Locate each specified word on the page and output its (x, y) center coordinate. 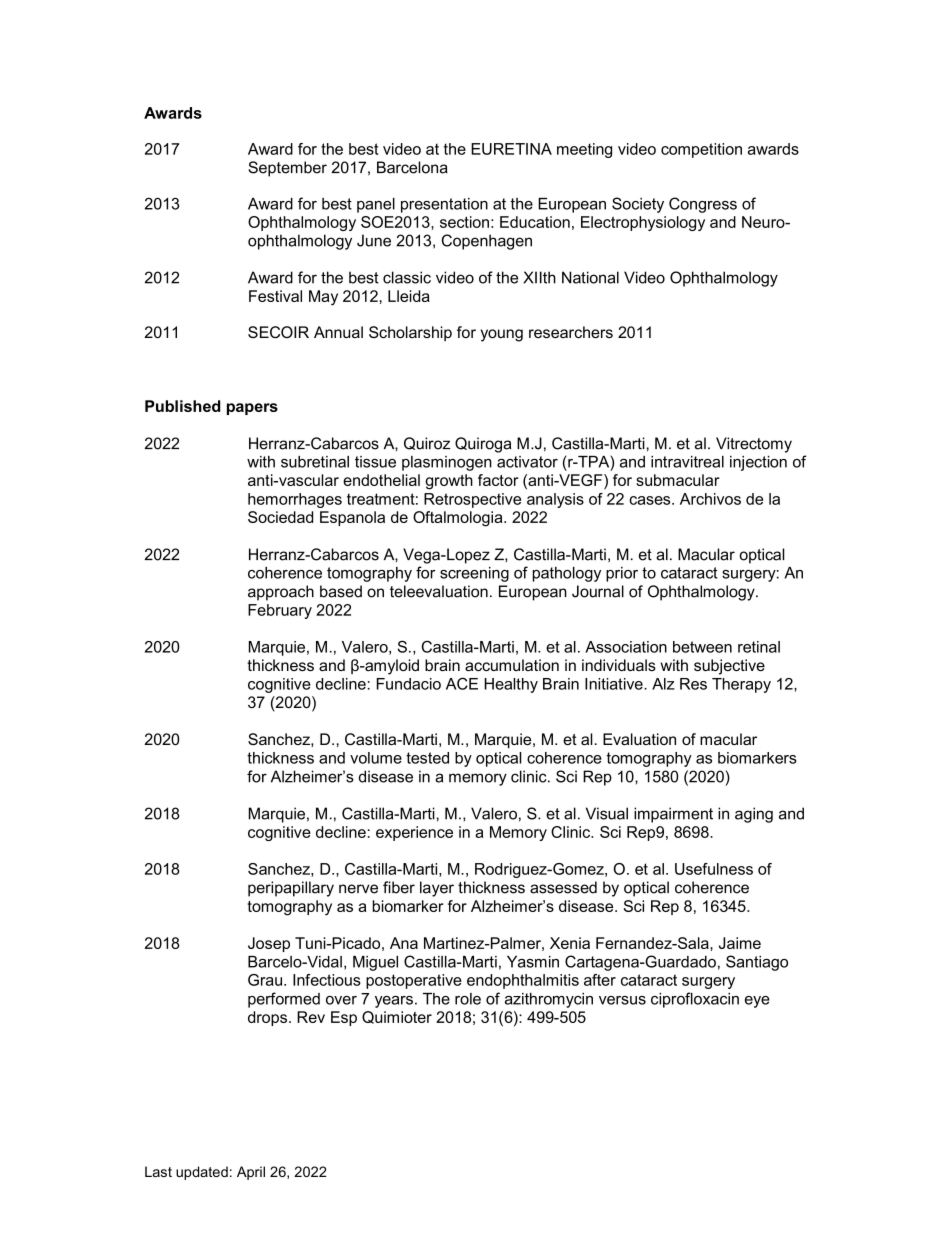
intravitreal (687, 462)
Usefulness (714, 869)
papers (252, 409)
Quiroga (483, 445)
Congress (703, 205)
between (702, 647)
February (280, 611)
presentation (444, 205)
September (287, 169)
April (251, 1173)
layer (437, 889)
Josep (269, 944)
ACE (462, 683)
